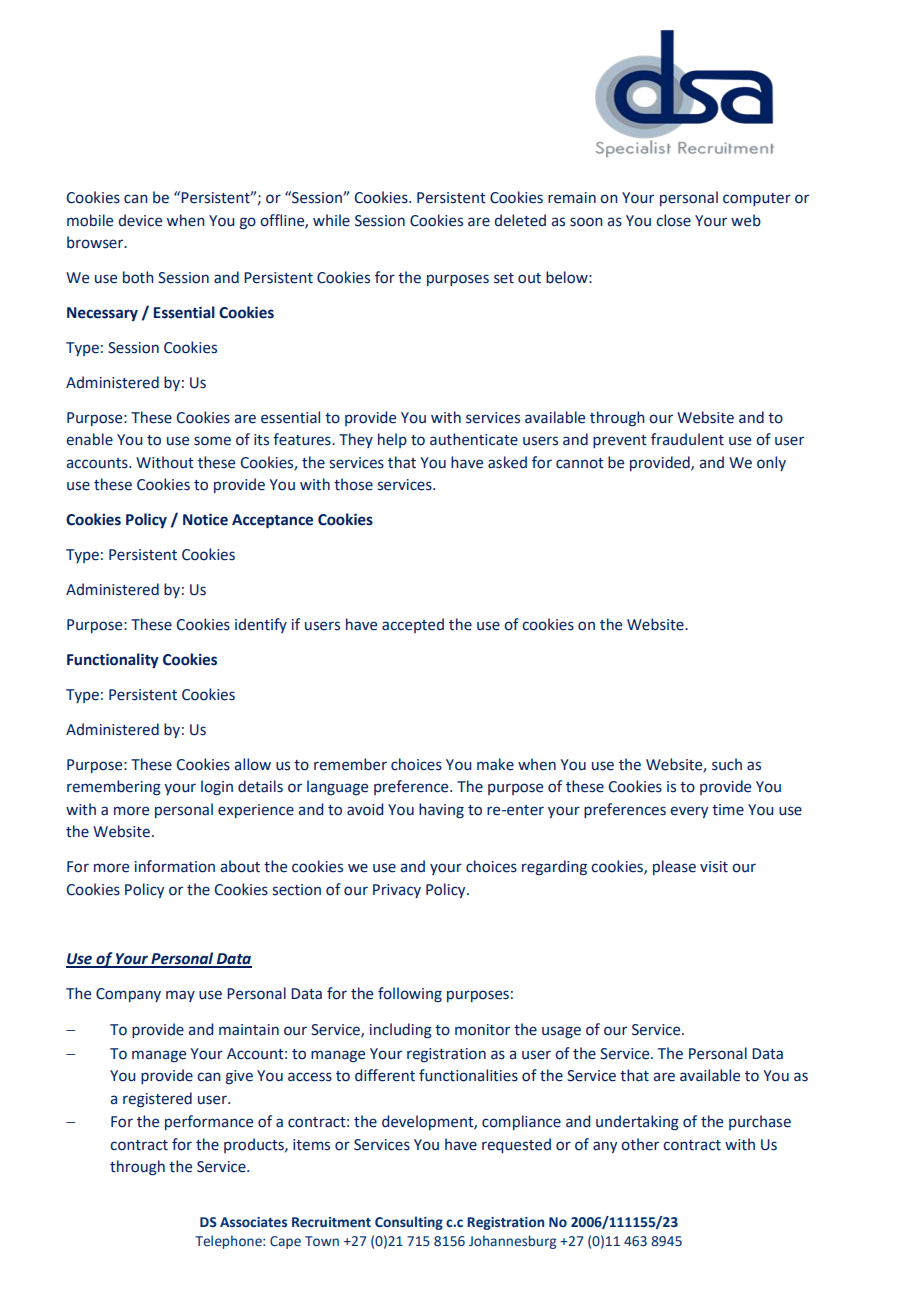 The image size is (924, 1307). I want to click on Functionality, so click(113, 661).
